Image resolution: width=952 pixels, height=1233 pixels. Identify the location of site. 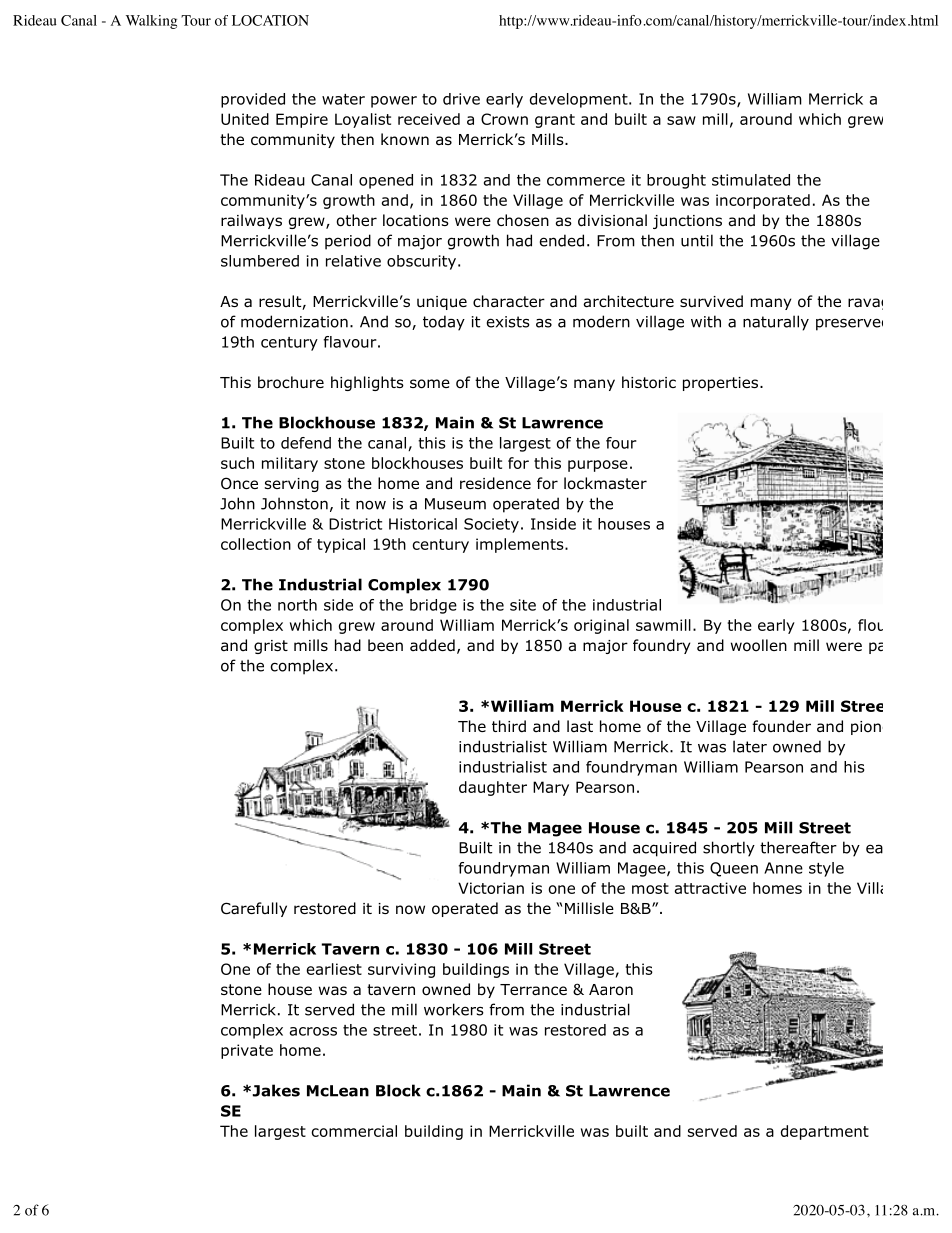
(523, 605).
